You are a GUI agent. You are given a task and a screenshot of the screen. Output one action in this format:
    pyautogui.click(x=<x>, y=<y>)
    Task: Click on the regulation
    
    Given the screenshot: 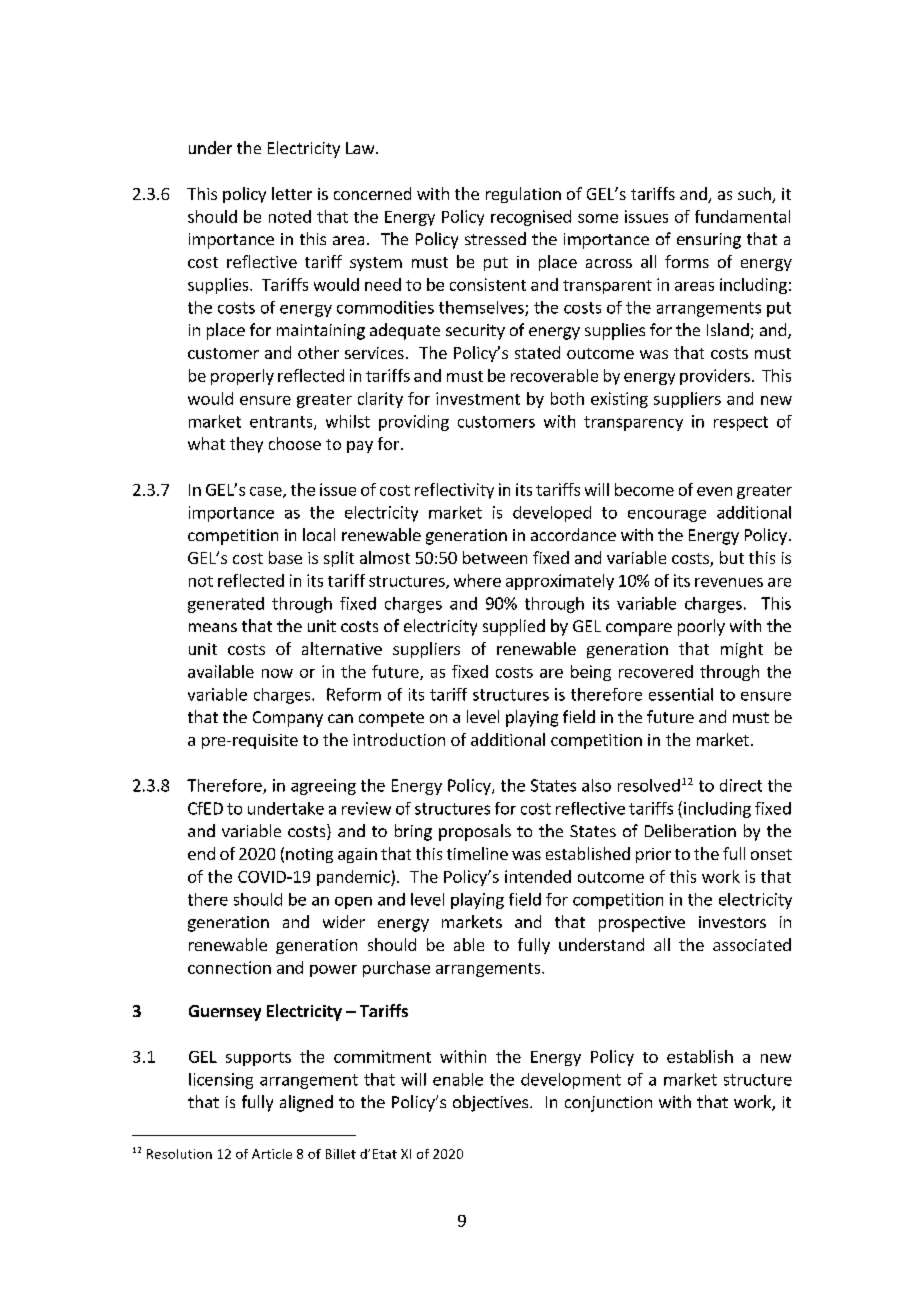 What is the action you would take?
    pyautogui.click(x=523, y=195)
